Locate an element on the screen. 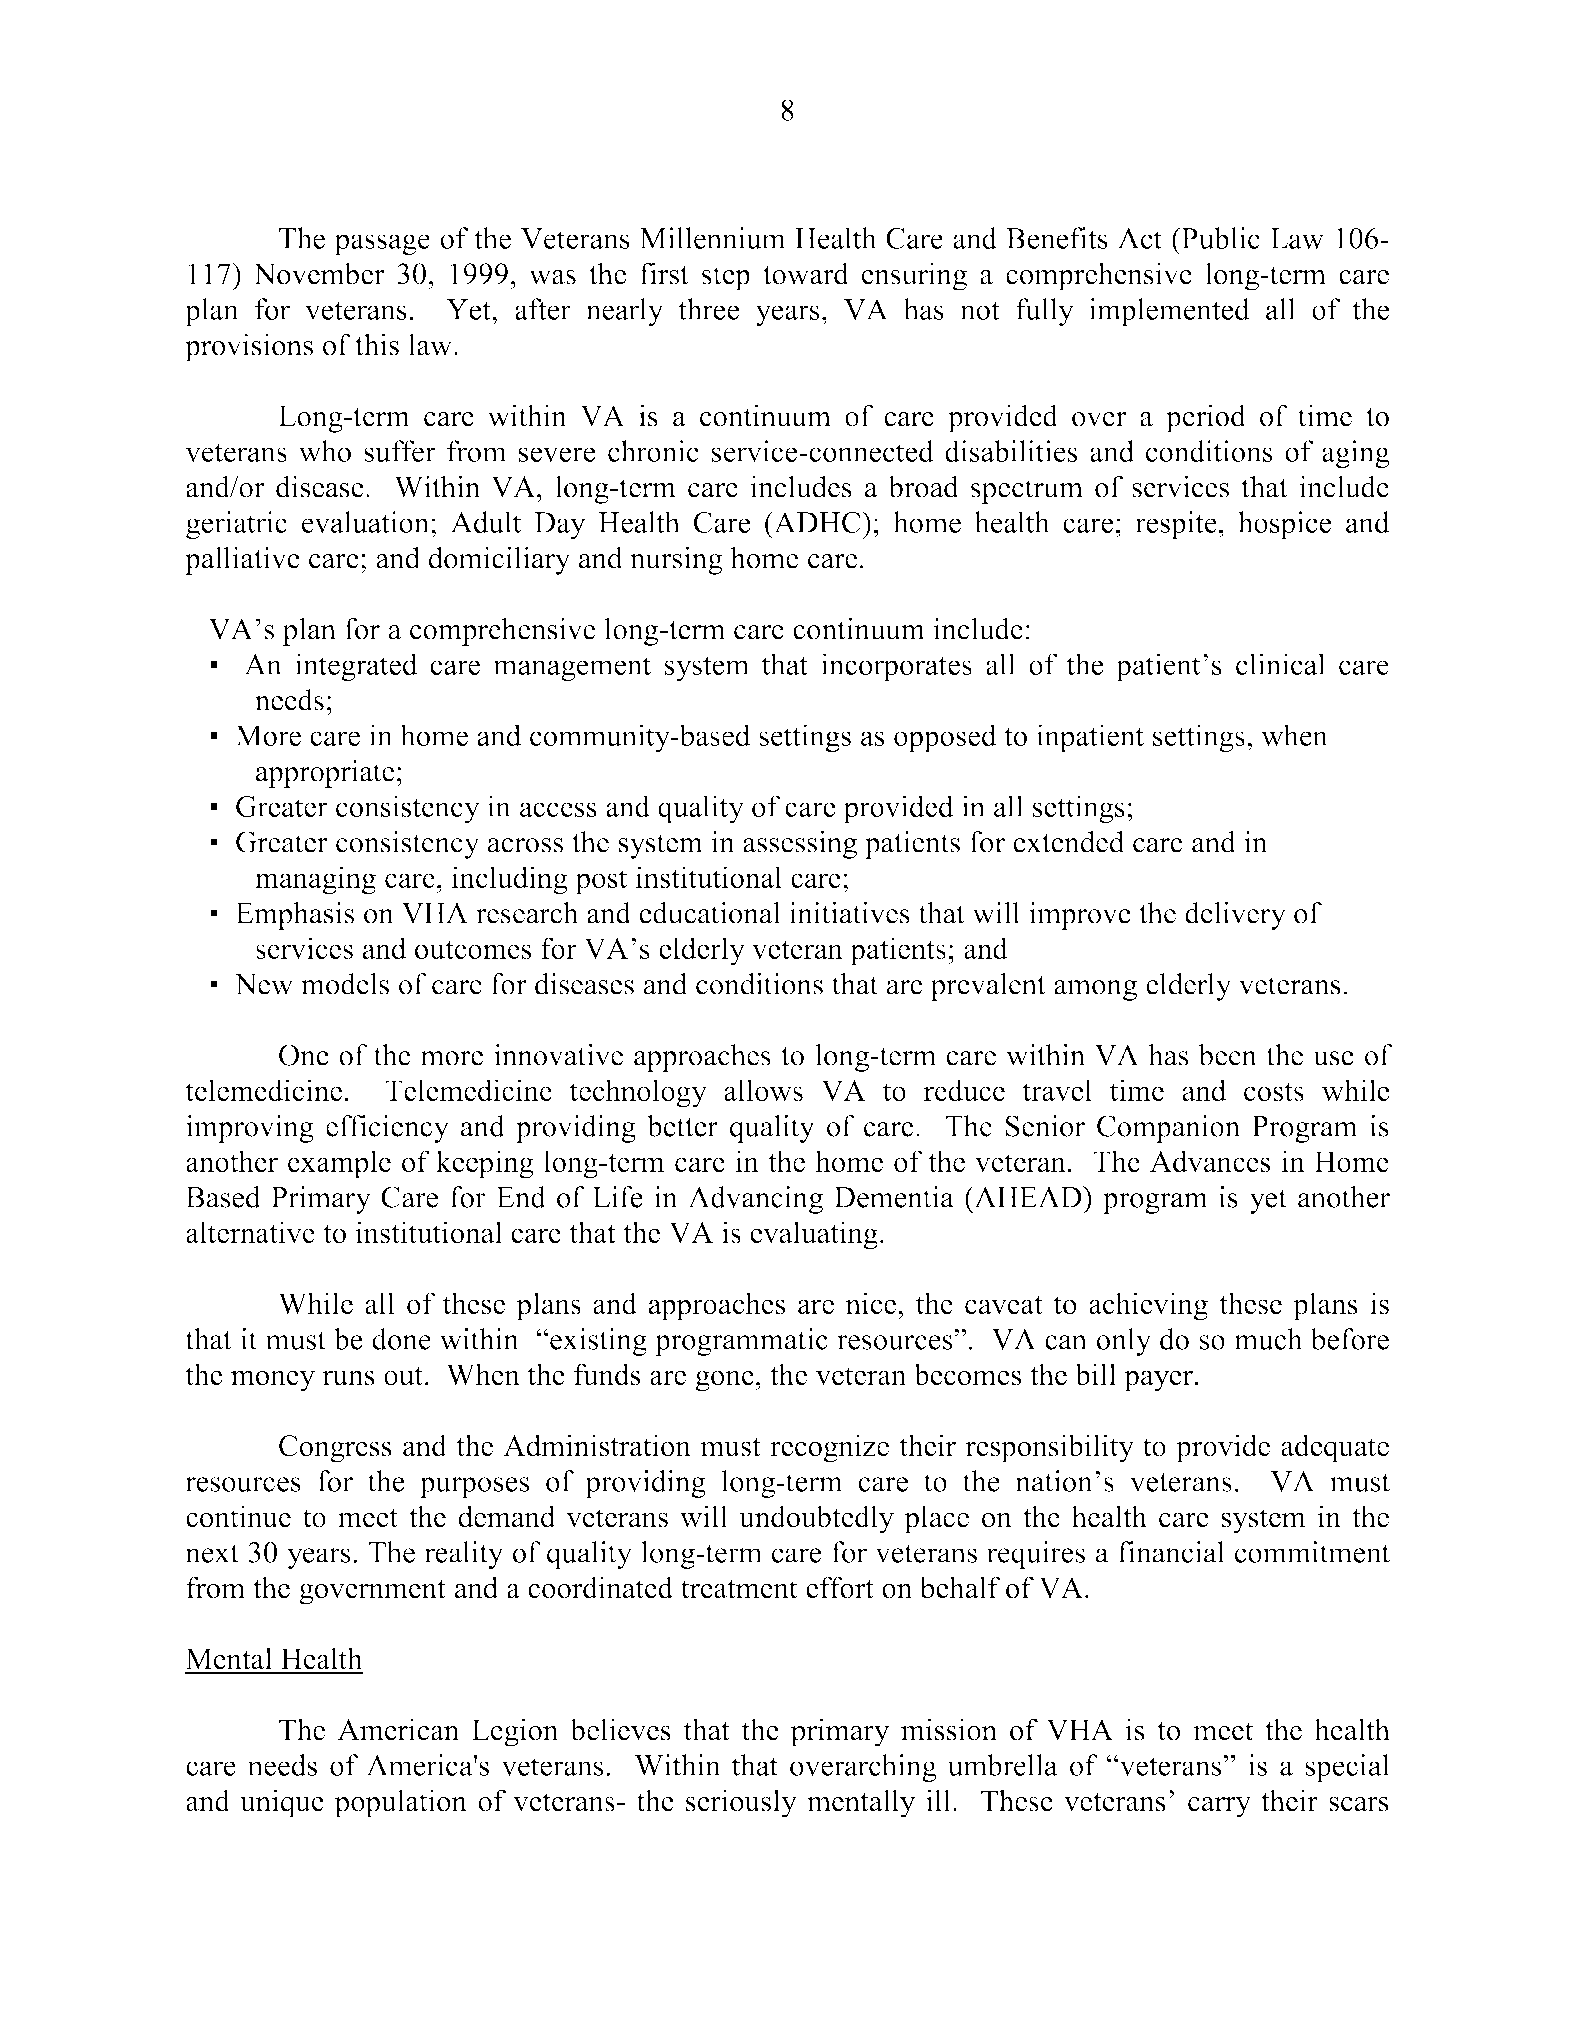  payer is located at coordinates (1158, 1381).
